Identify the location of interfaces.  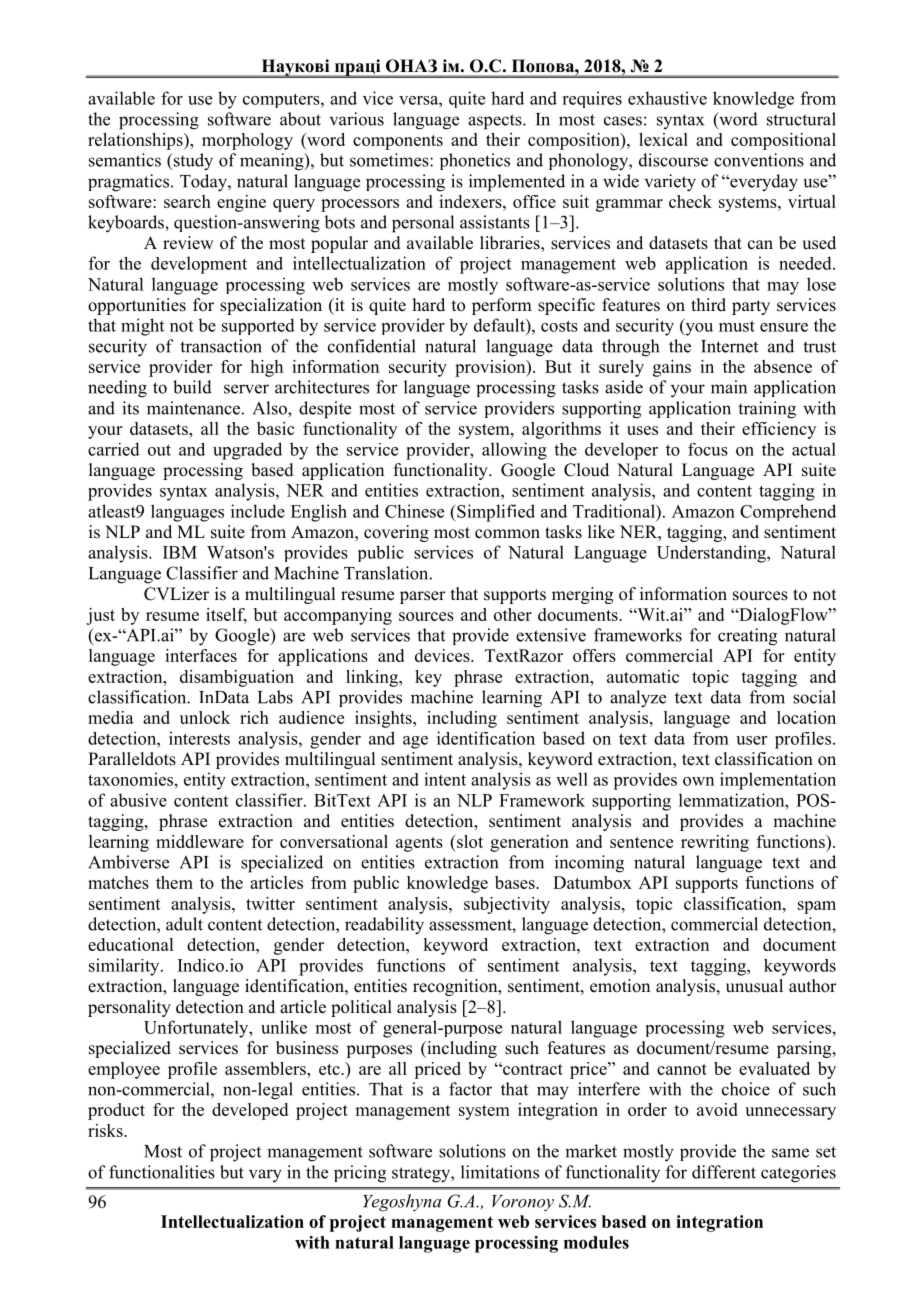
(201, 655).
